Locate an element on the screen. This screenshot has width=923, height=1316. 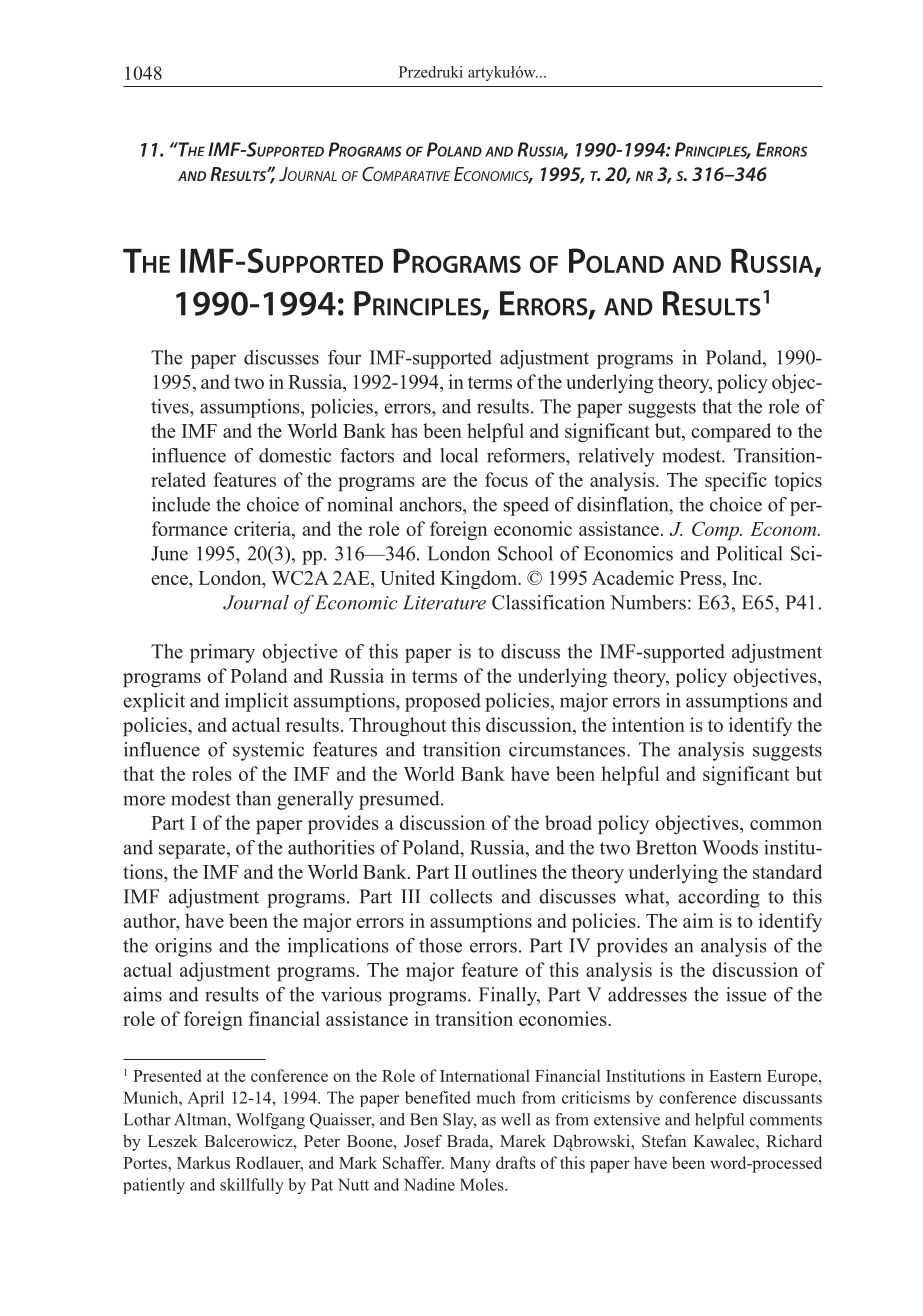
issue is located at coordinates (746, 994).
